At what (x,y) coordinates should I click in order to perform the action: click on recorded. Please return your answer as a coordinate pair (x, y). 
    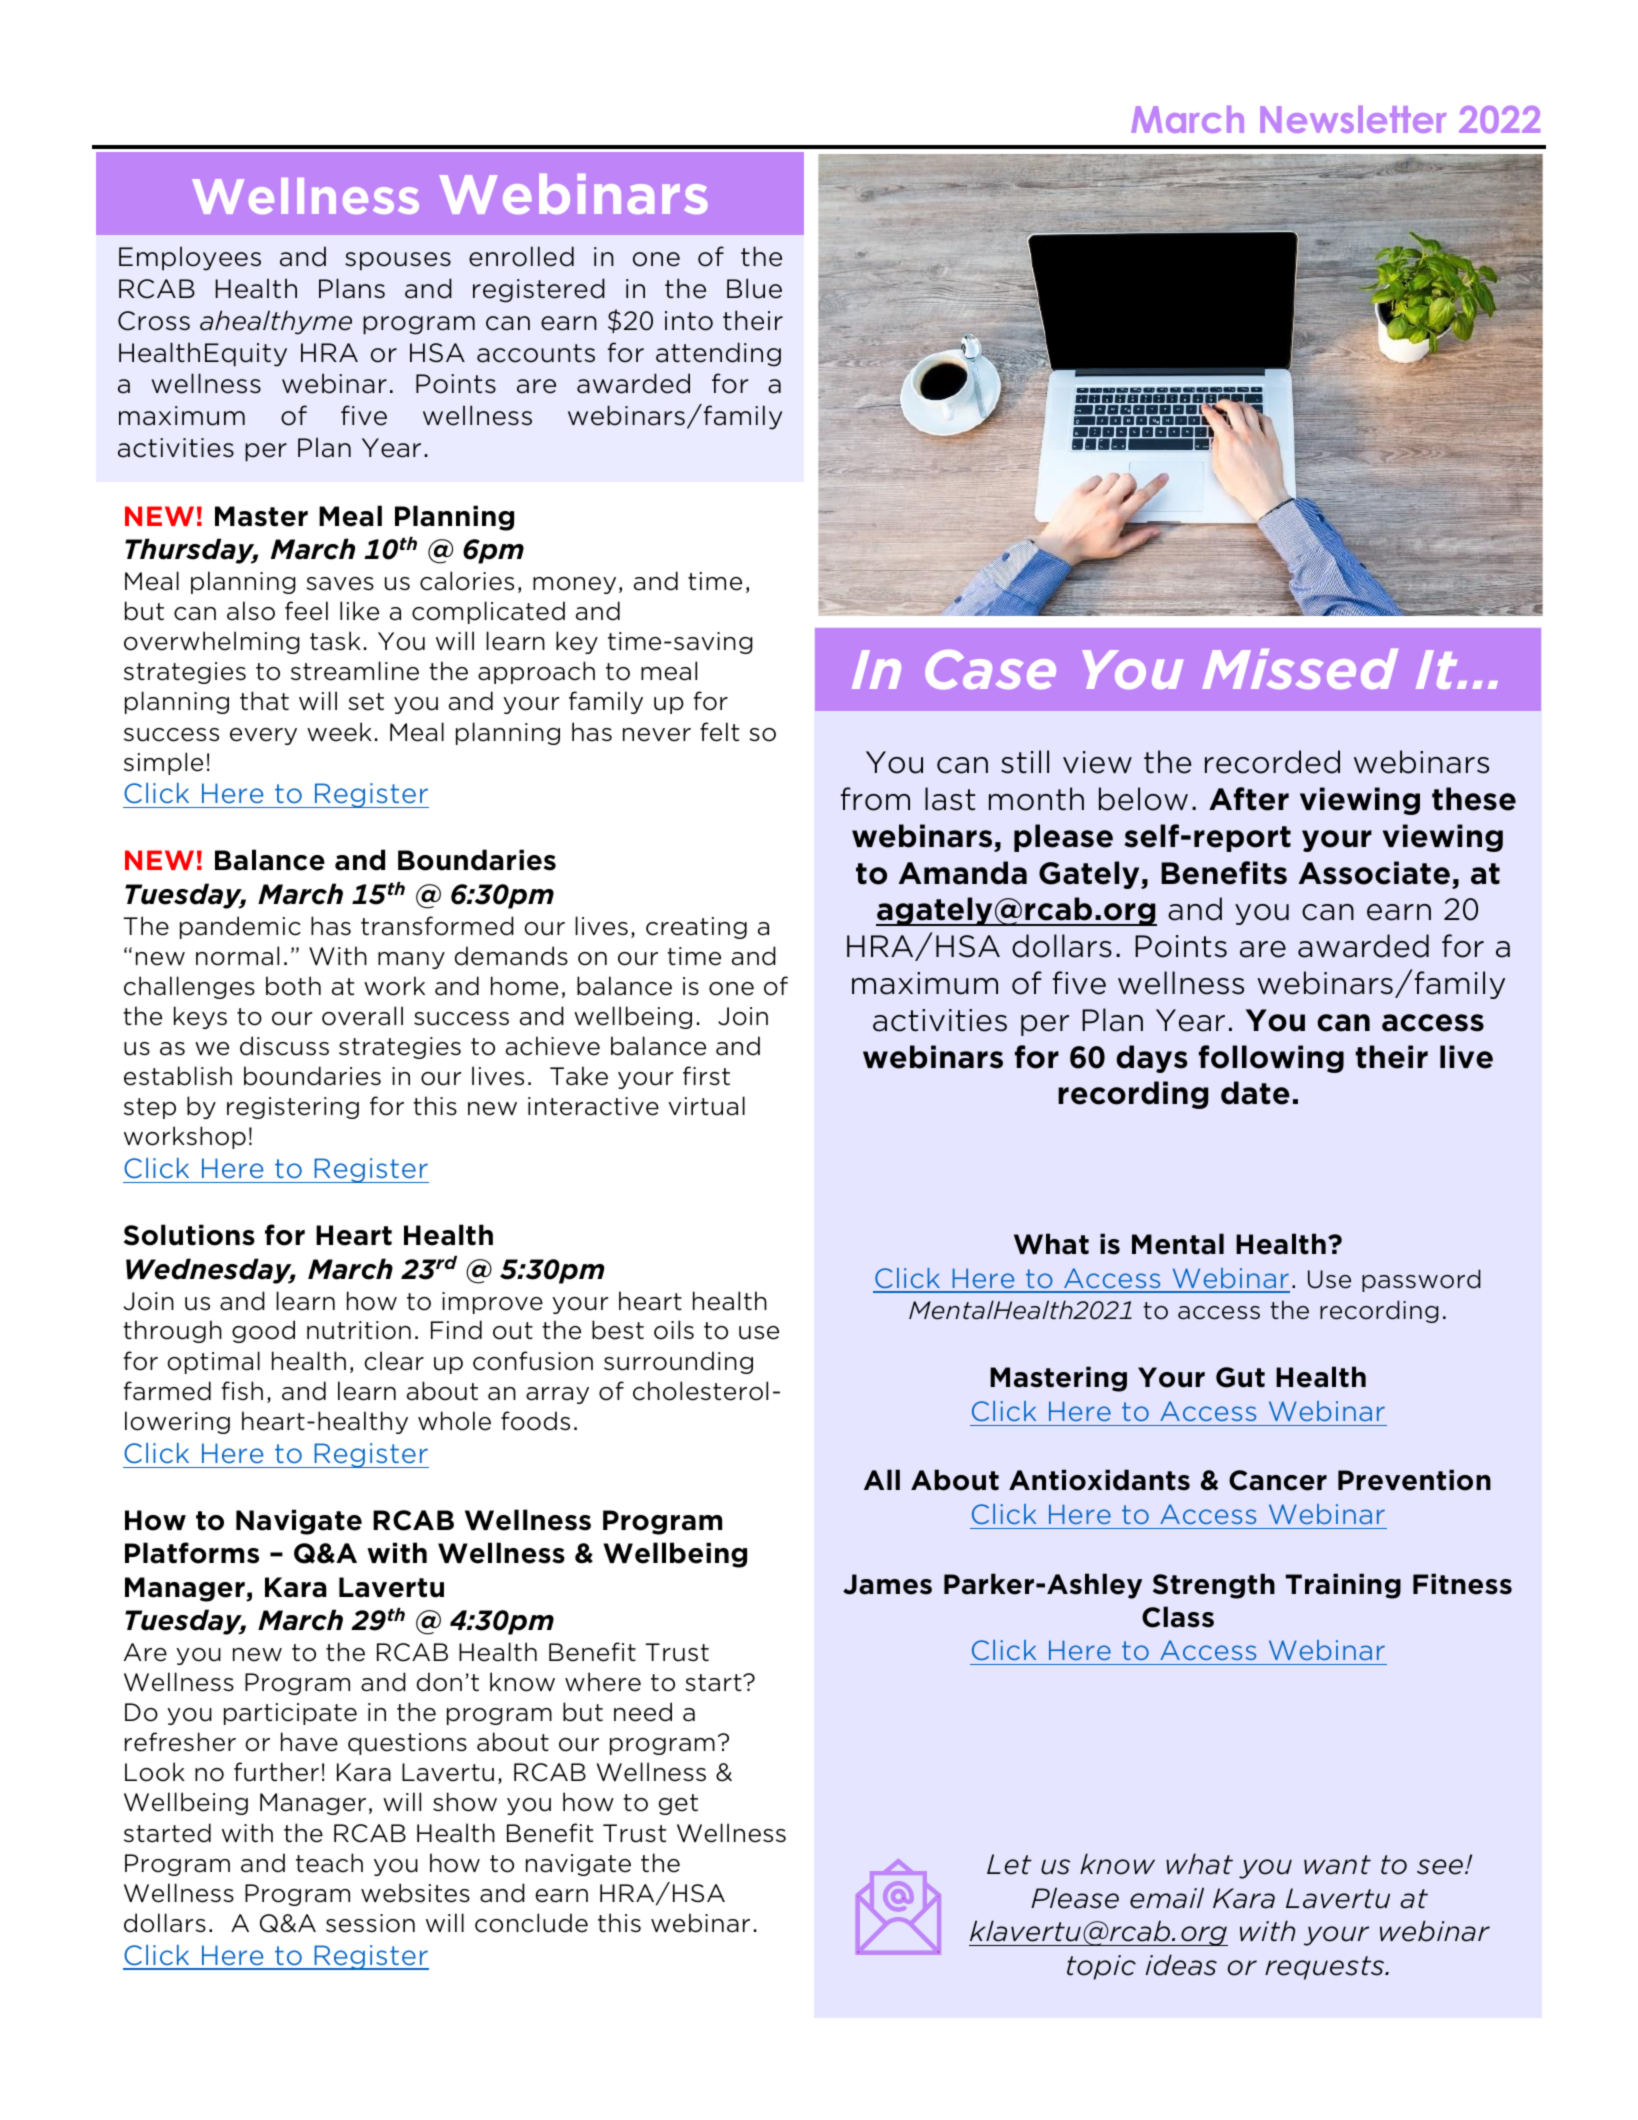
    Looking at the image, I should click on (1272, 762).
